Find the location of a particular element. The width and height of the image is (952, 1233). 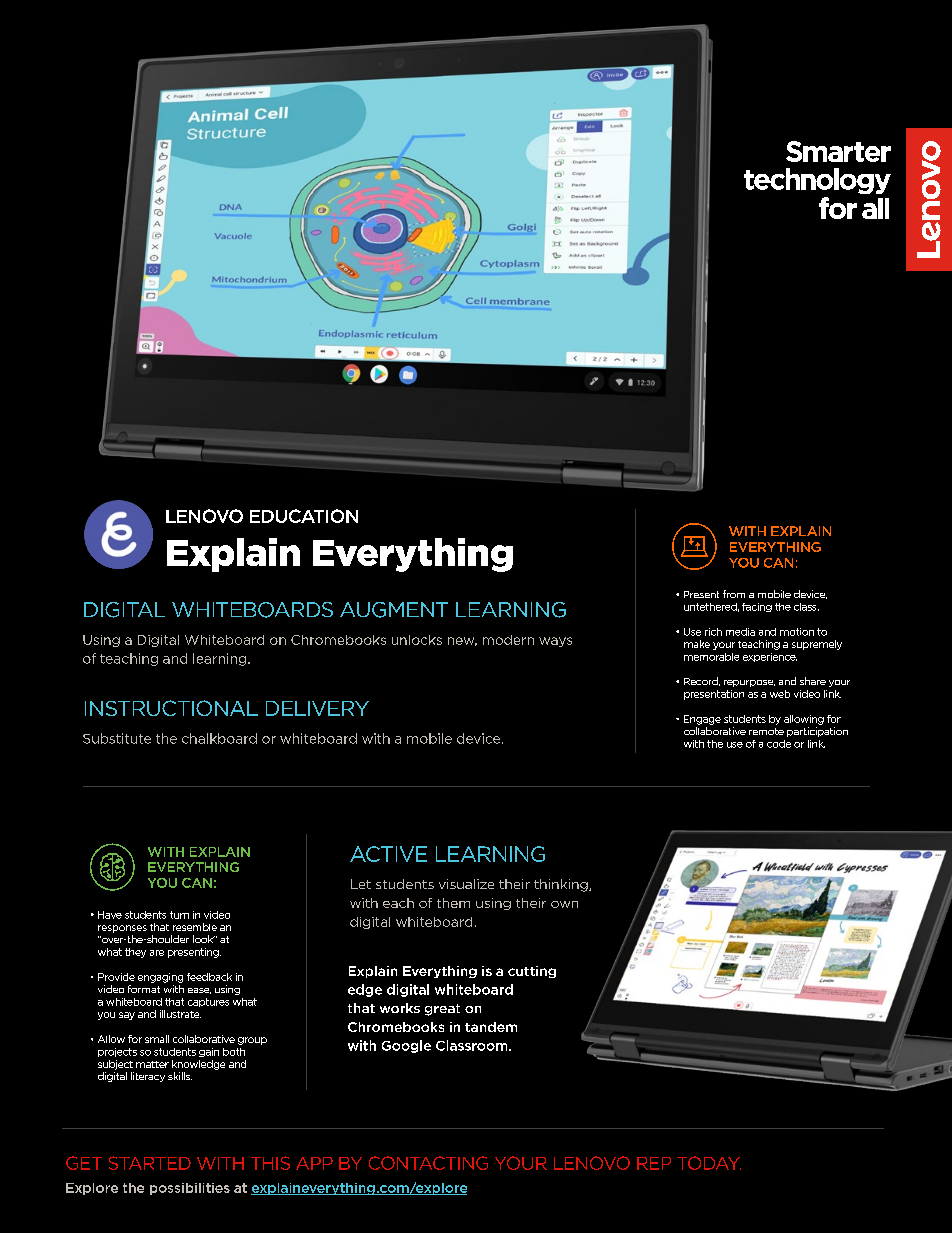

turn is located at coordinates (179, 915).
